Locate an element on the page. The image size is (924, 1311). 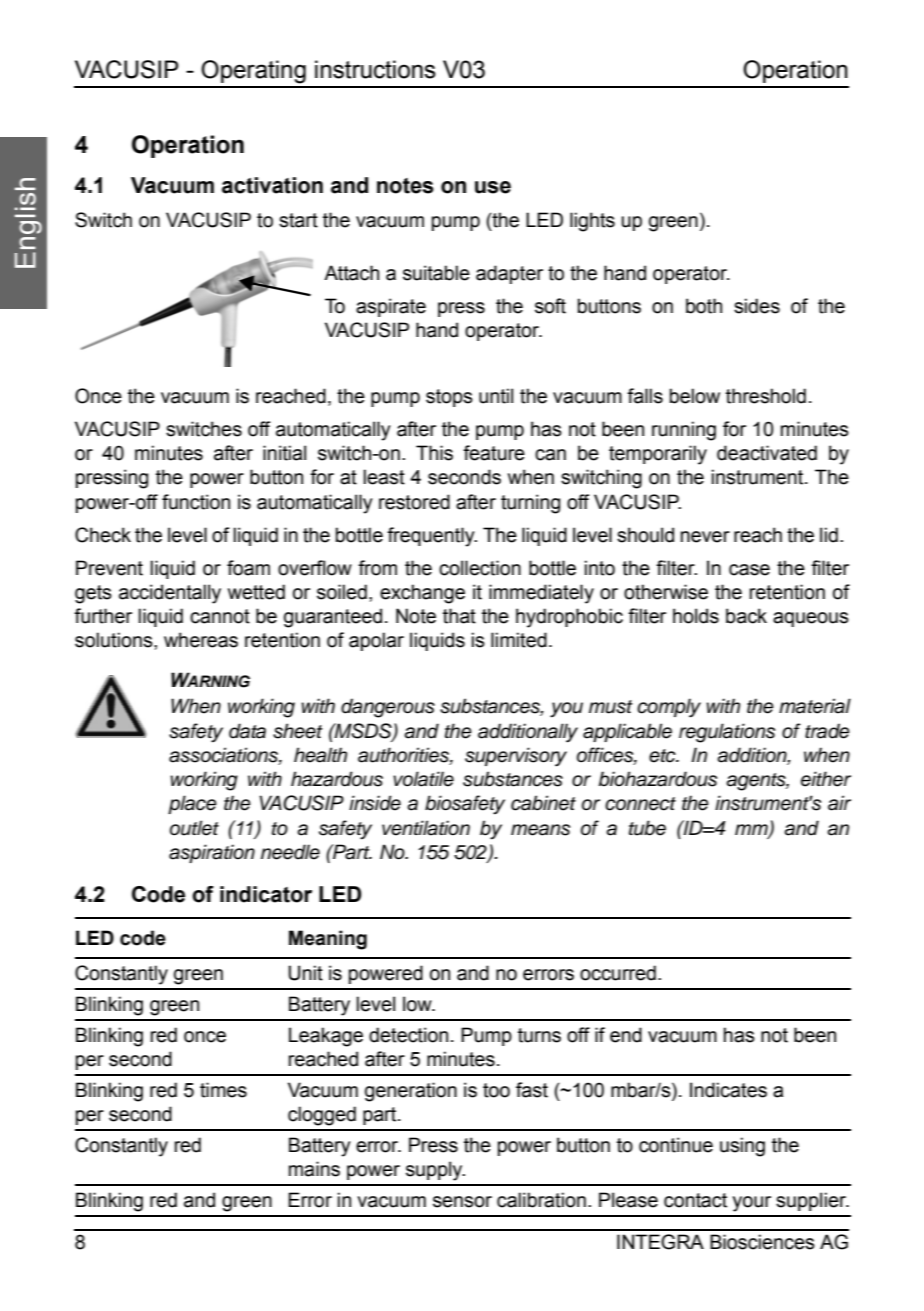
instructions is located at coordinates (375, 69).
